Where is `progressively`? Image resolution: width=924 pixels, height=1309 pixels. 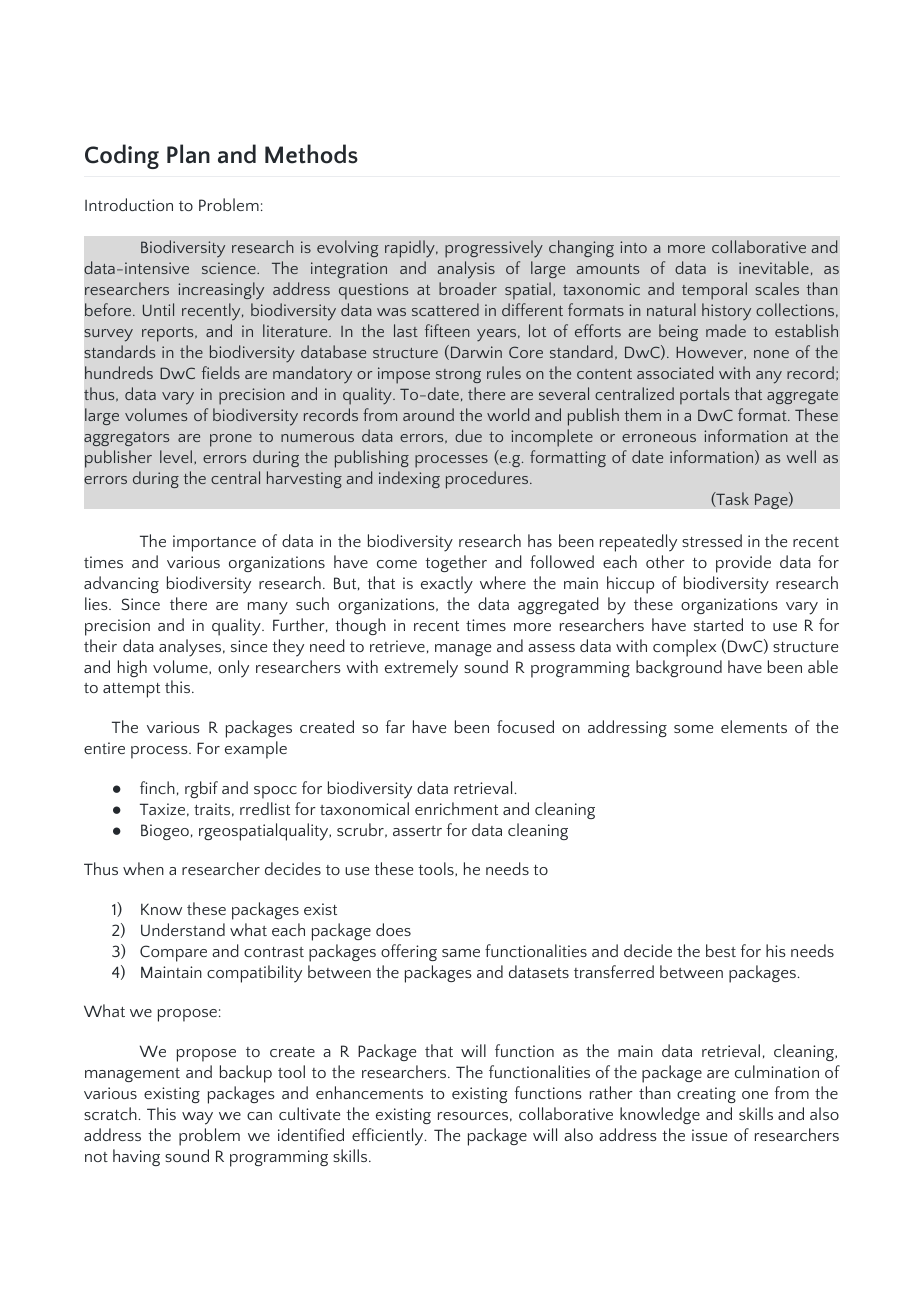
progressively is located at coordinates (494, 249).
